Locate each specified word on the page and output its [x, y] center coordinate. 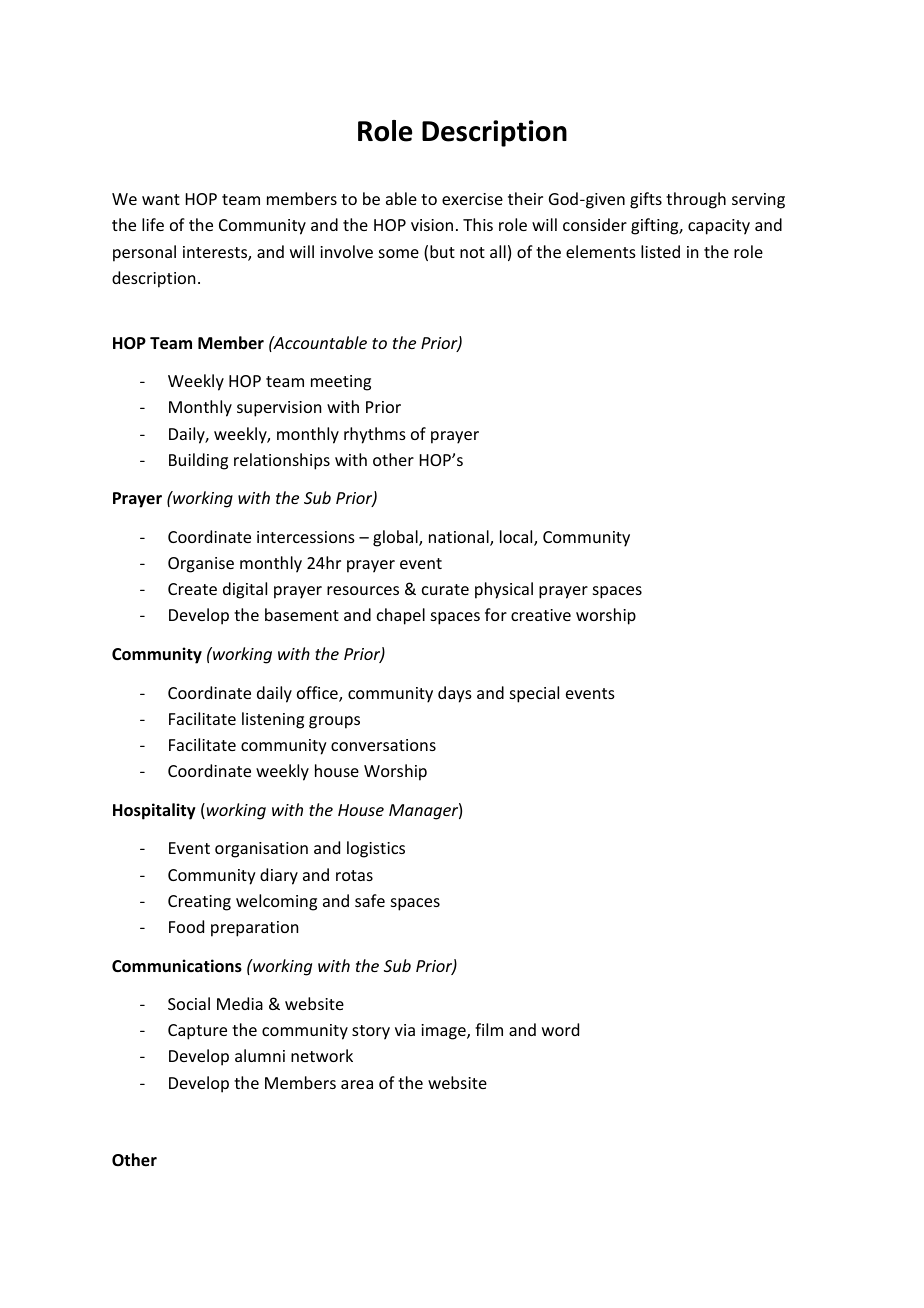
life [153, 224]
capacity [719, 227]
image [444, 1032]
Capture [197, 1032]
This [478, 224]
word [560, 1029]
